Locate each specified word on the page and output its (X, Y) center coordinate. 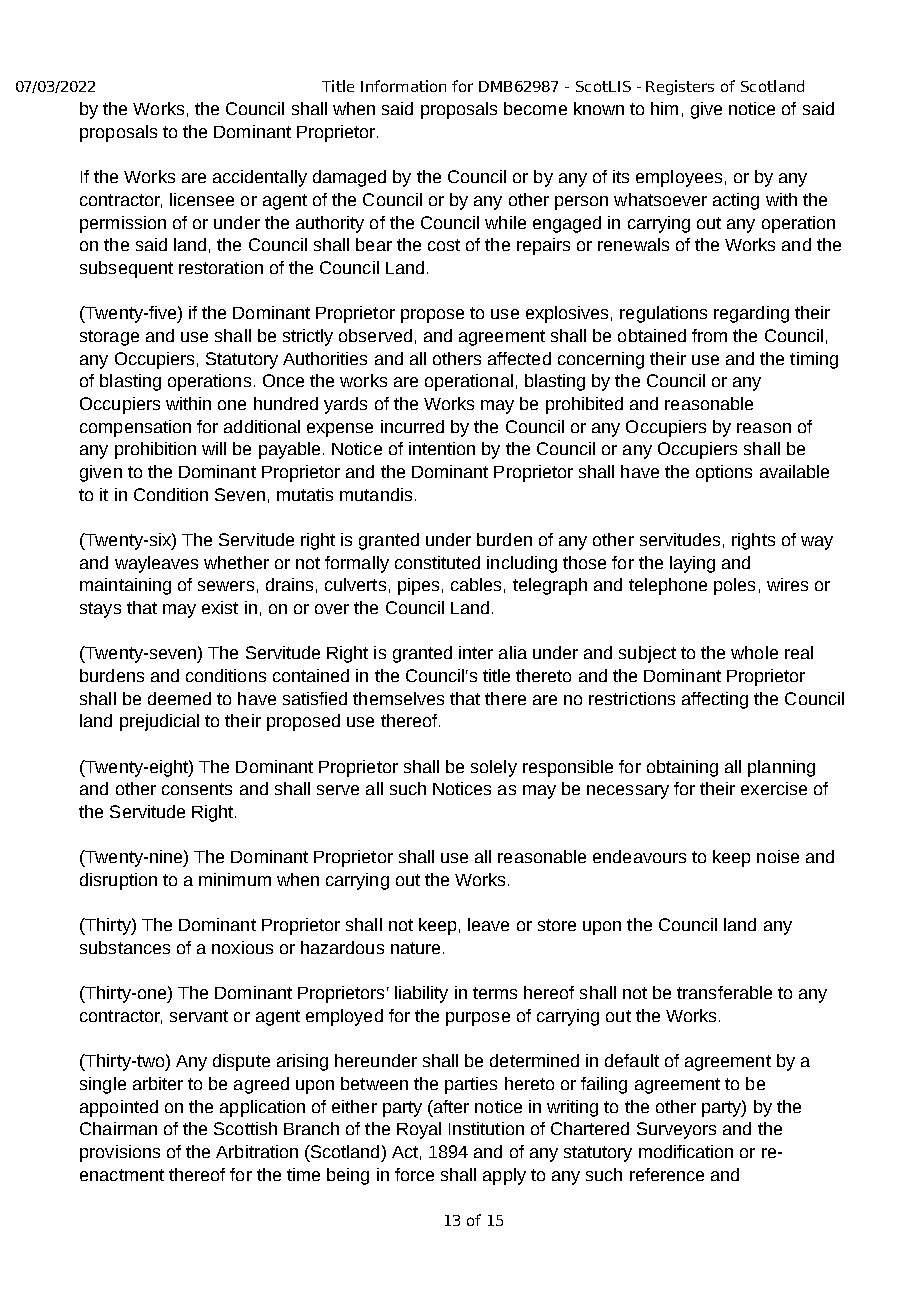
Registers (680, 87)
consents (197, 789)
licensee (202, 199)
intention (442, 448)
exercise (774, 788)
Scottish (245, 1128)
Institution (486, 1128)
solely (494, 768)
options (724, 473)
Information (403, 86)
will (214, 448)
